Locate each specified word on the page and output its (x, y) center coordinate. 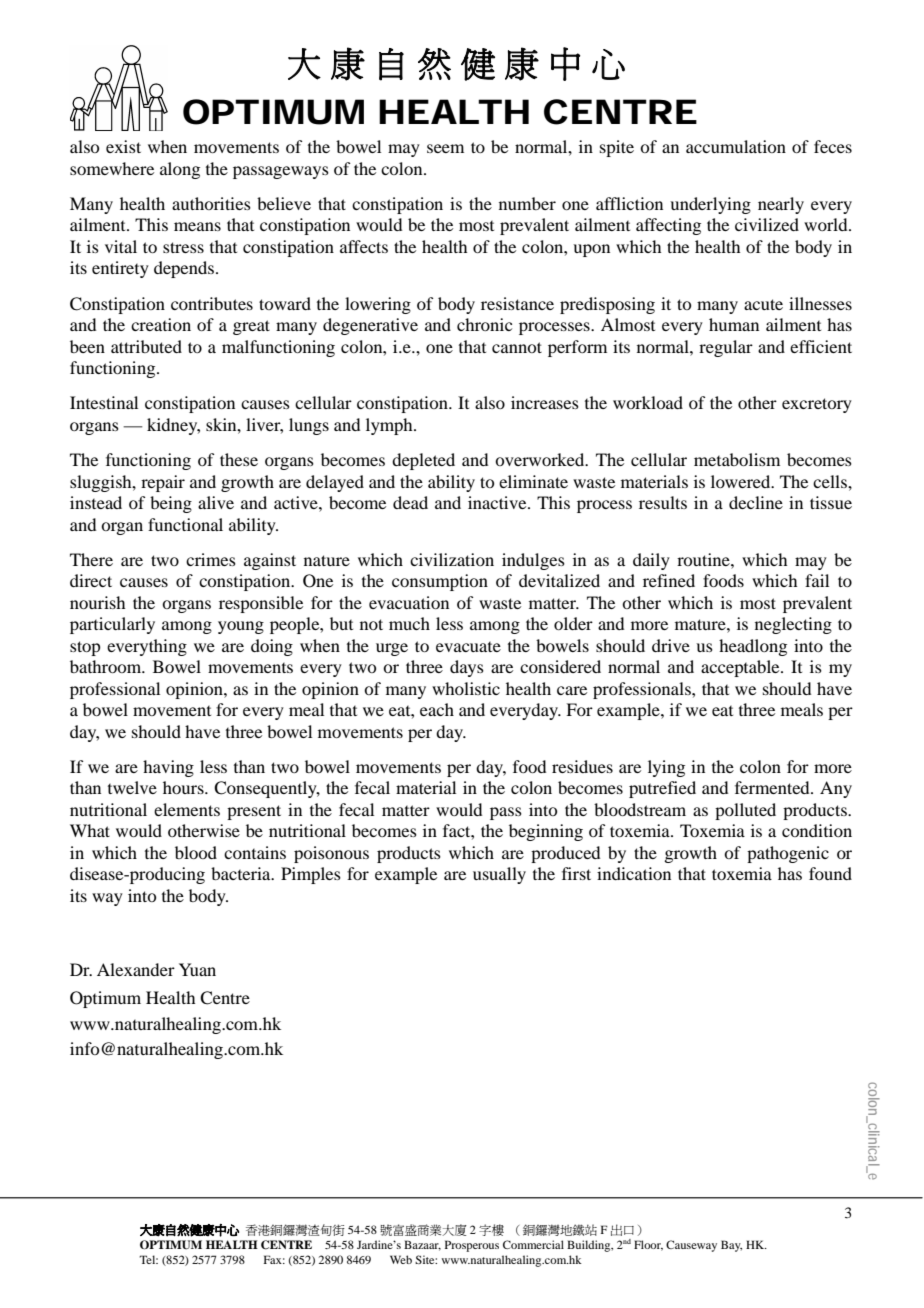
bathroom (107, 666)
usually (499, 875)
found (830, 873)
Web (401, 1259)
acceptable (741, 668)
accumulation (736, 146)
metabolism (737, 459)
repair (163, 483)
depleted (423, 461)
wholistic (466, 688)
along (180, 170)
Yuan (197, 969)
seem (445, 148)
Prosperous (472, 1246)
